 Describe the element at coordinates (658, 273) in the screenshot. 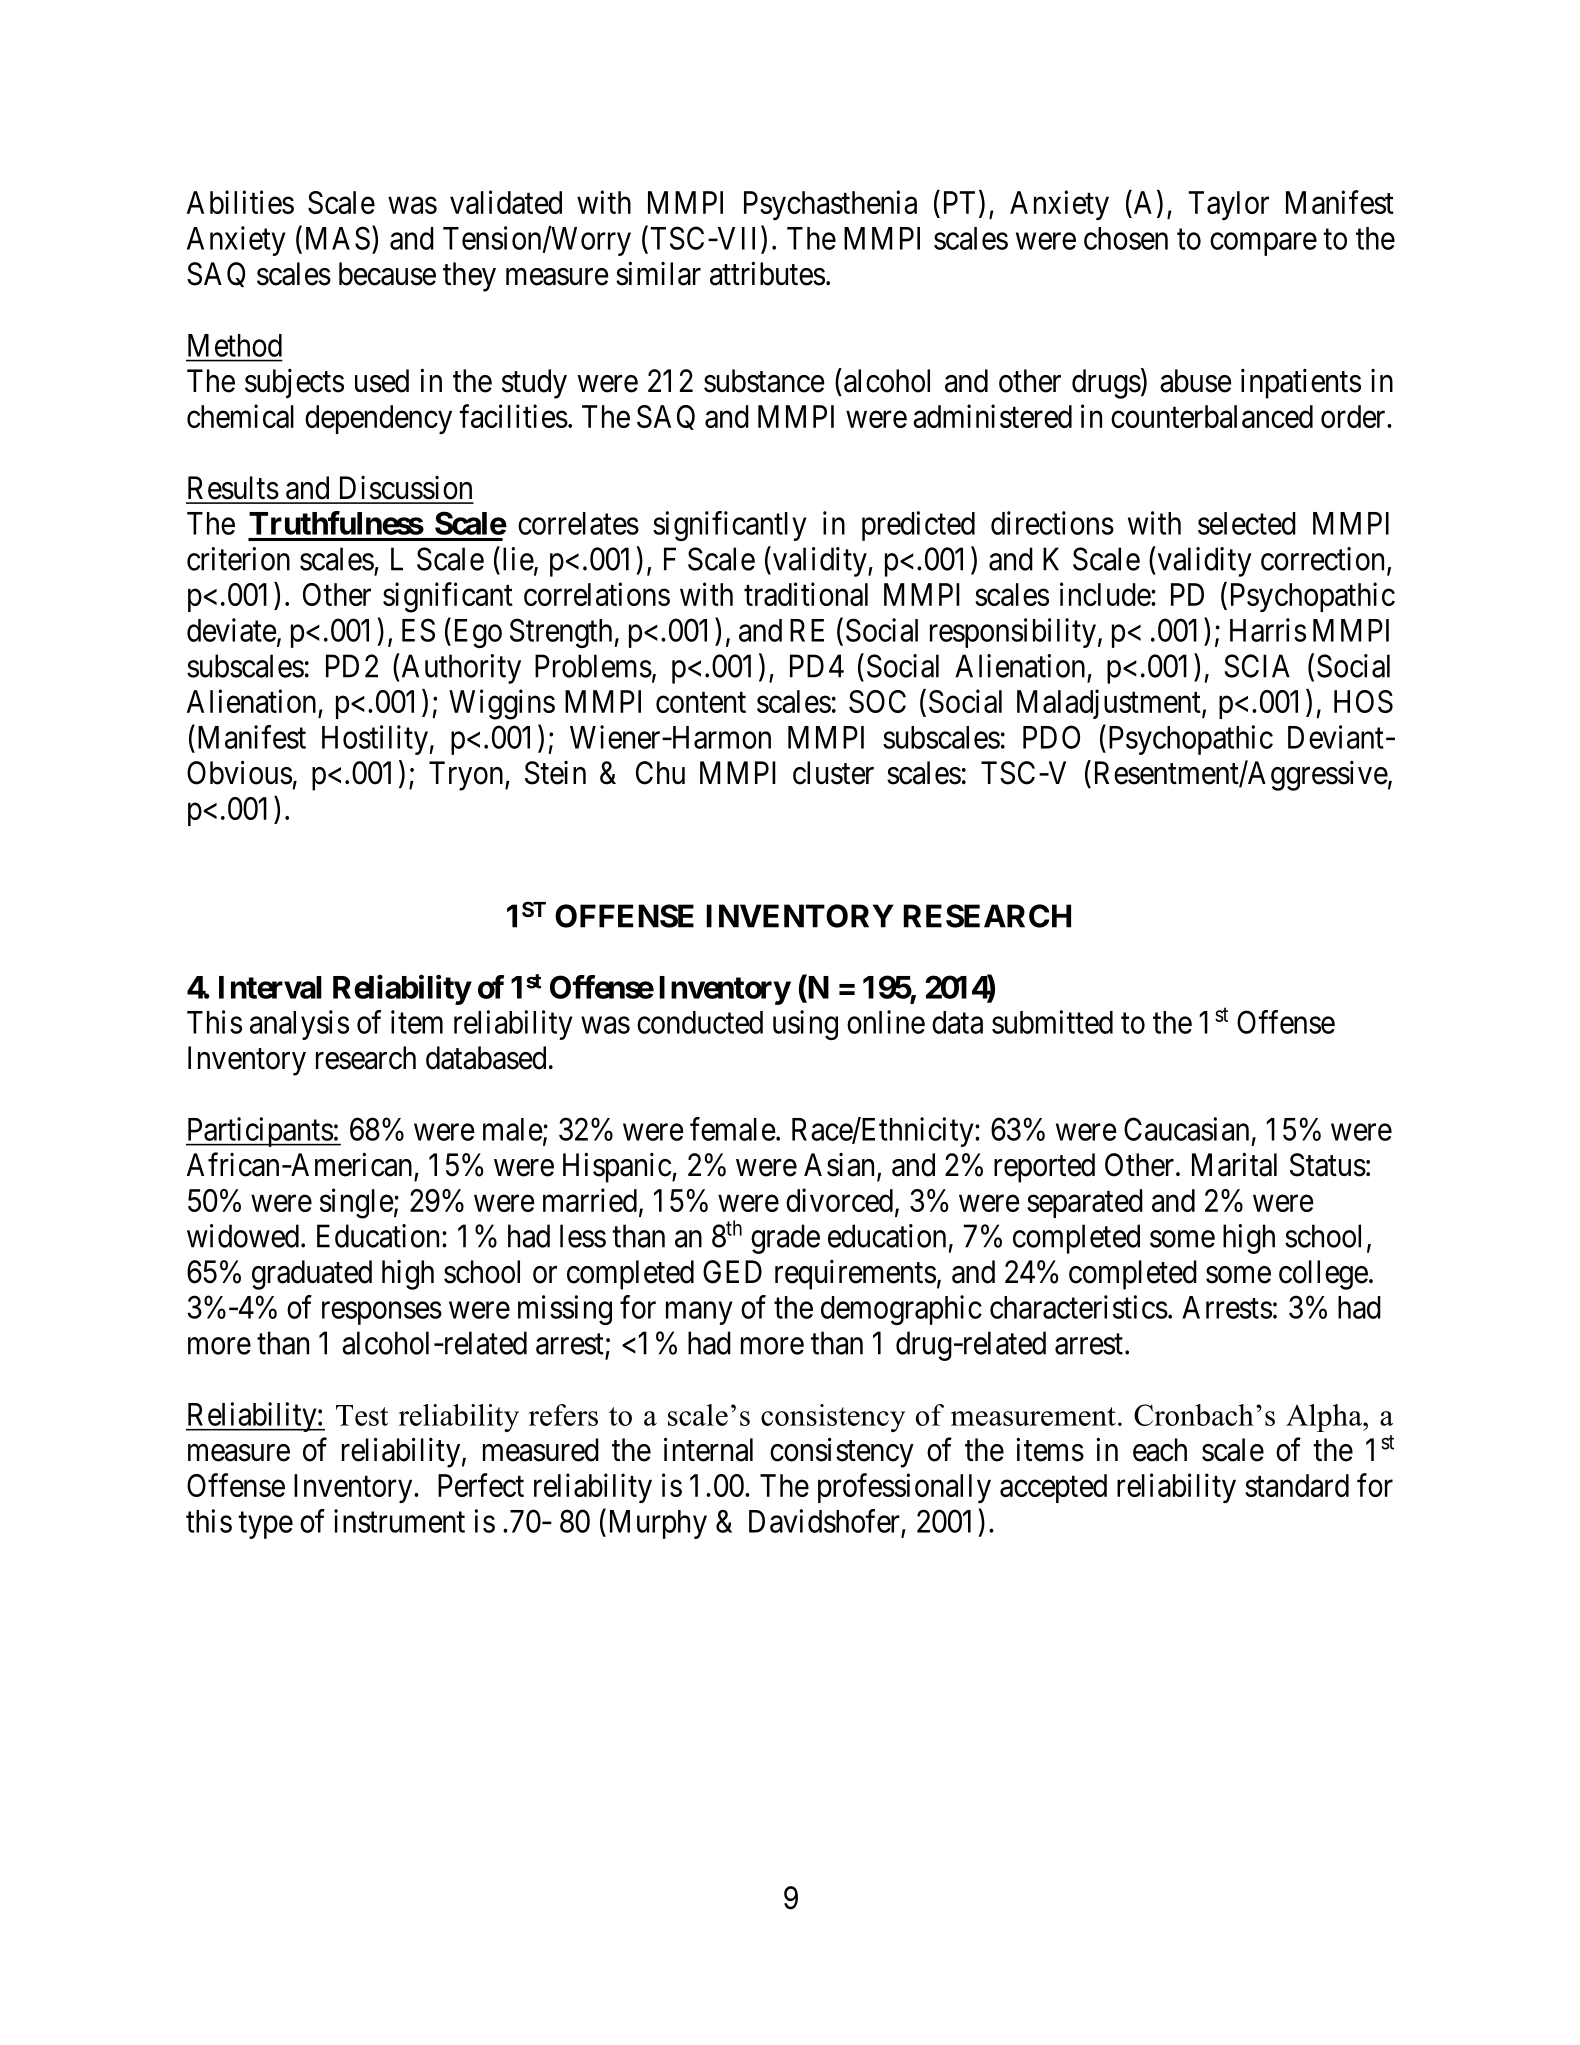

I see `similar` at that location.
